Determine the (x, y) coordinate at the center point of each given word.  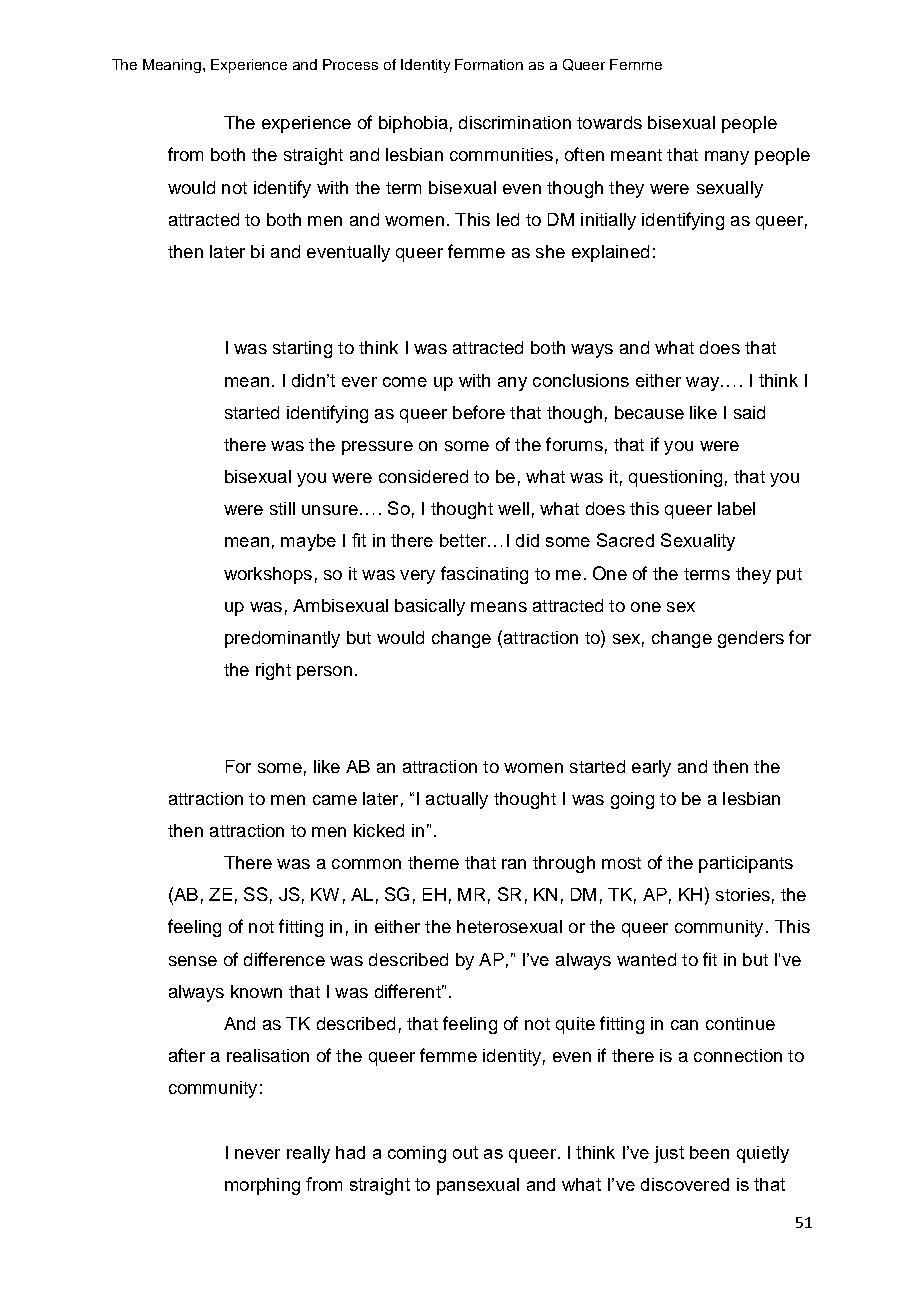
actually (457, 800)
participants (746, 864)
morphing (262, 1186)
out (465, 1152)
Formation (489, 64)
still (282, 508)
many (727, 158)
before (479, 412)
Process (350, 64)
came (335, 800)
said (749, 412)
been (709, 1152)
